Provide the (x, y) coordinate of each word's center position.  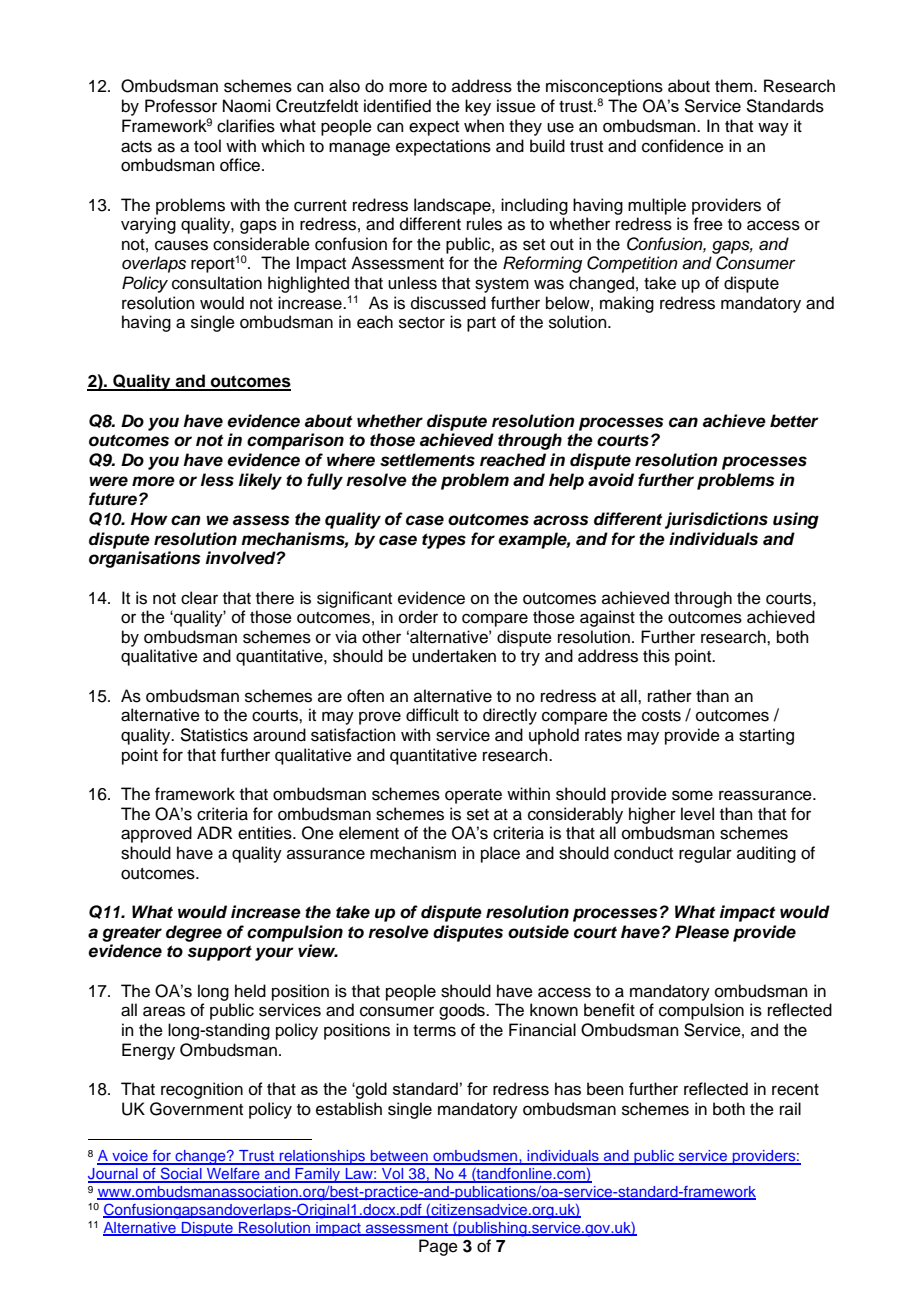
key (478, 107)
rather (670, 696)
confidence (683, 146)
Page (438, 1247)
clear (199, 598)
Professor (181, 106)
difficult (432, 715)
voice (130, 1157)
